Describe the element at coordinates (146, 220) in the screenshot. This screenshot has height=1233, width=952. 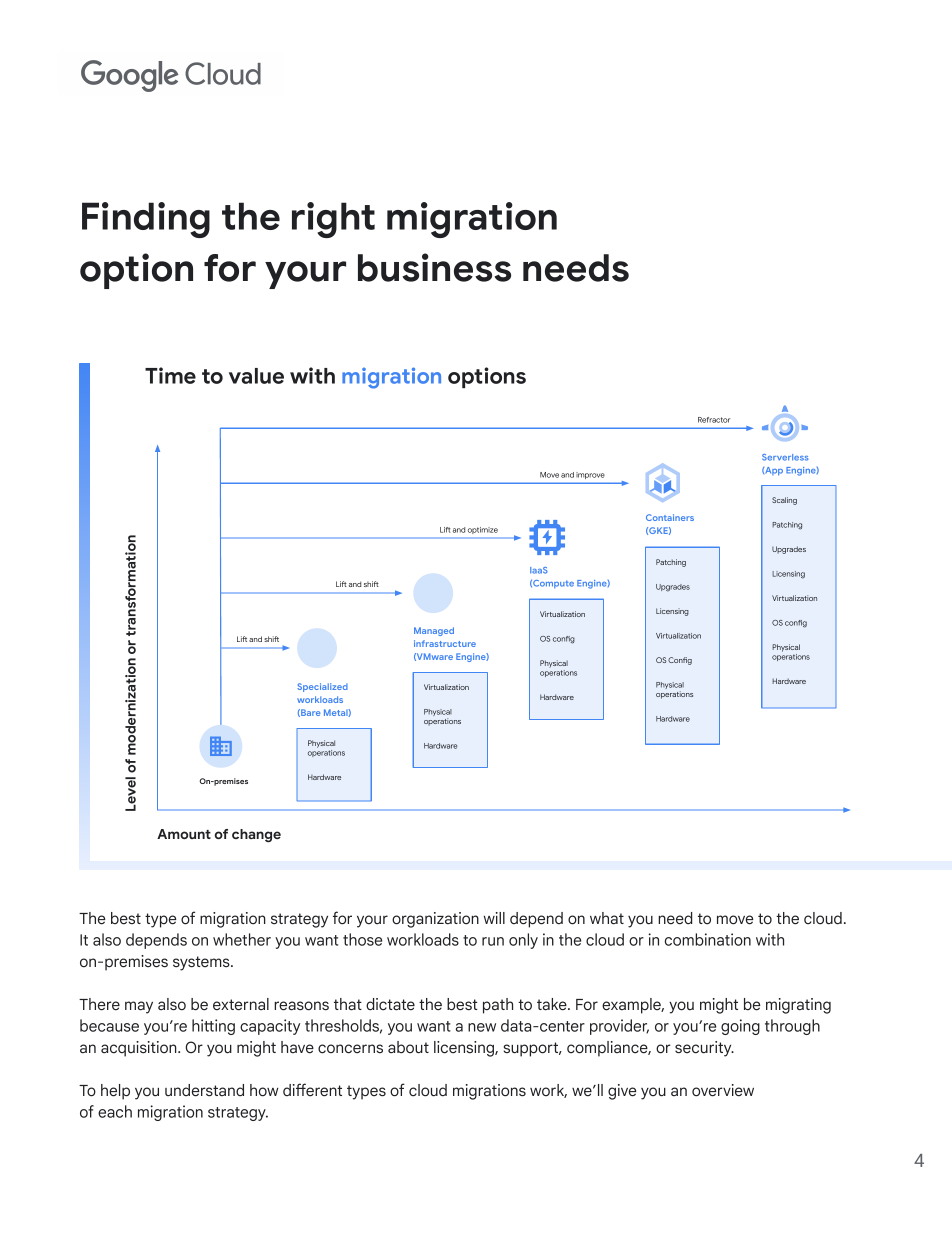
I see `Finding` at that location.
